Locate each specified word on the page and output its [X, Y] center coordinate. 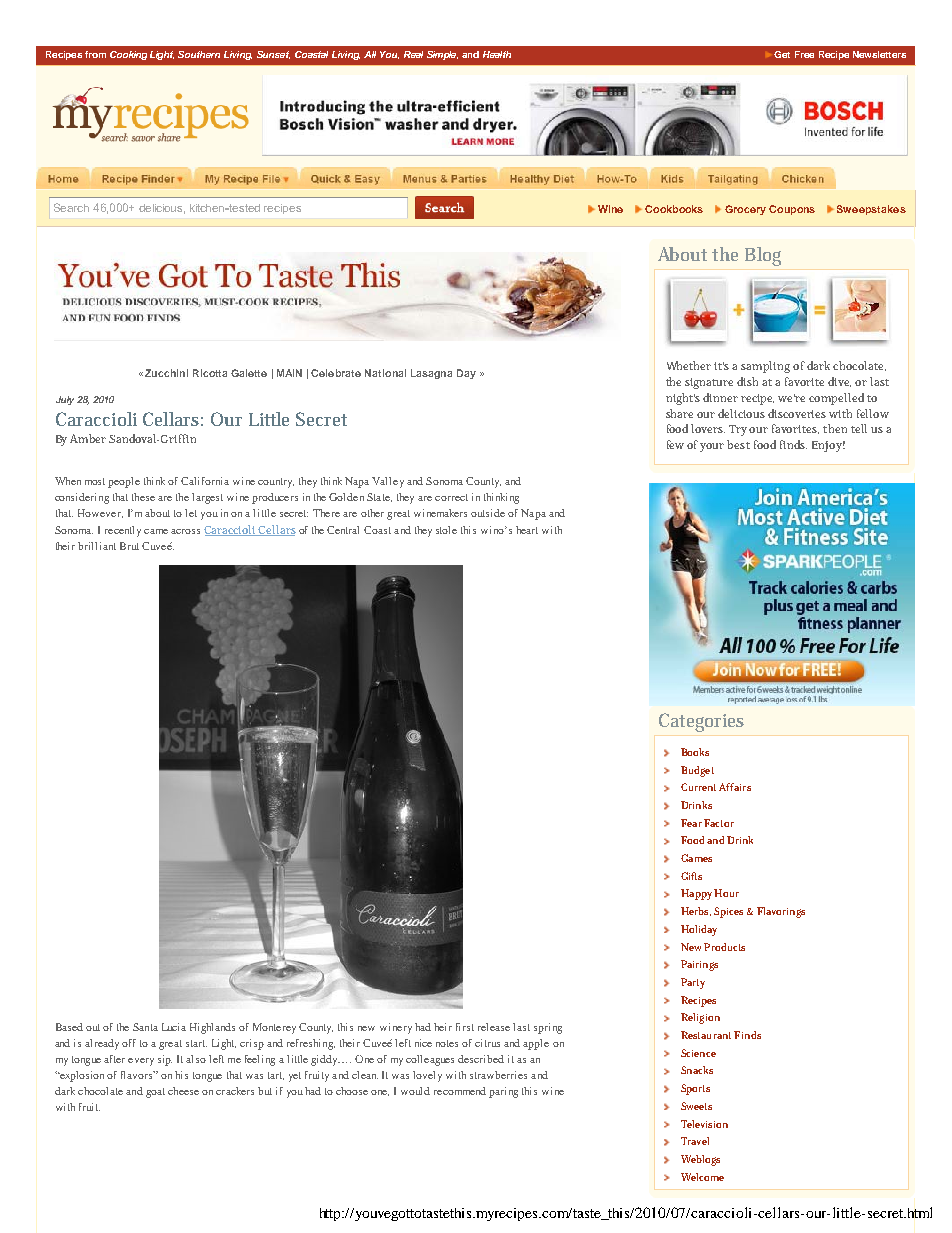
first [465, 1027]
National [385, 373]
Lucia [174, 1027]
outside [488, 513]
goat [155, 1093]
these [143, 497]
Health [497, 54]
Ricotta [210, 373]
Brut [129, 546]
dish [750, 381]
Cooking [128, 55]
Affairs [735, 787]
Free [804, 54]
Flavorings [781, 912]
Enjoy [828, 446]
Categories [701, 722]
